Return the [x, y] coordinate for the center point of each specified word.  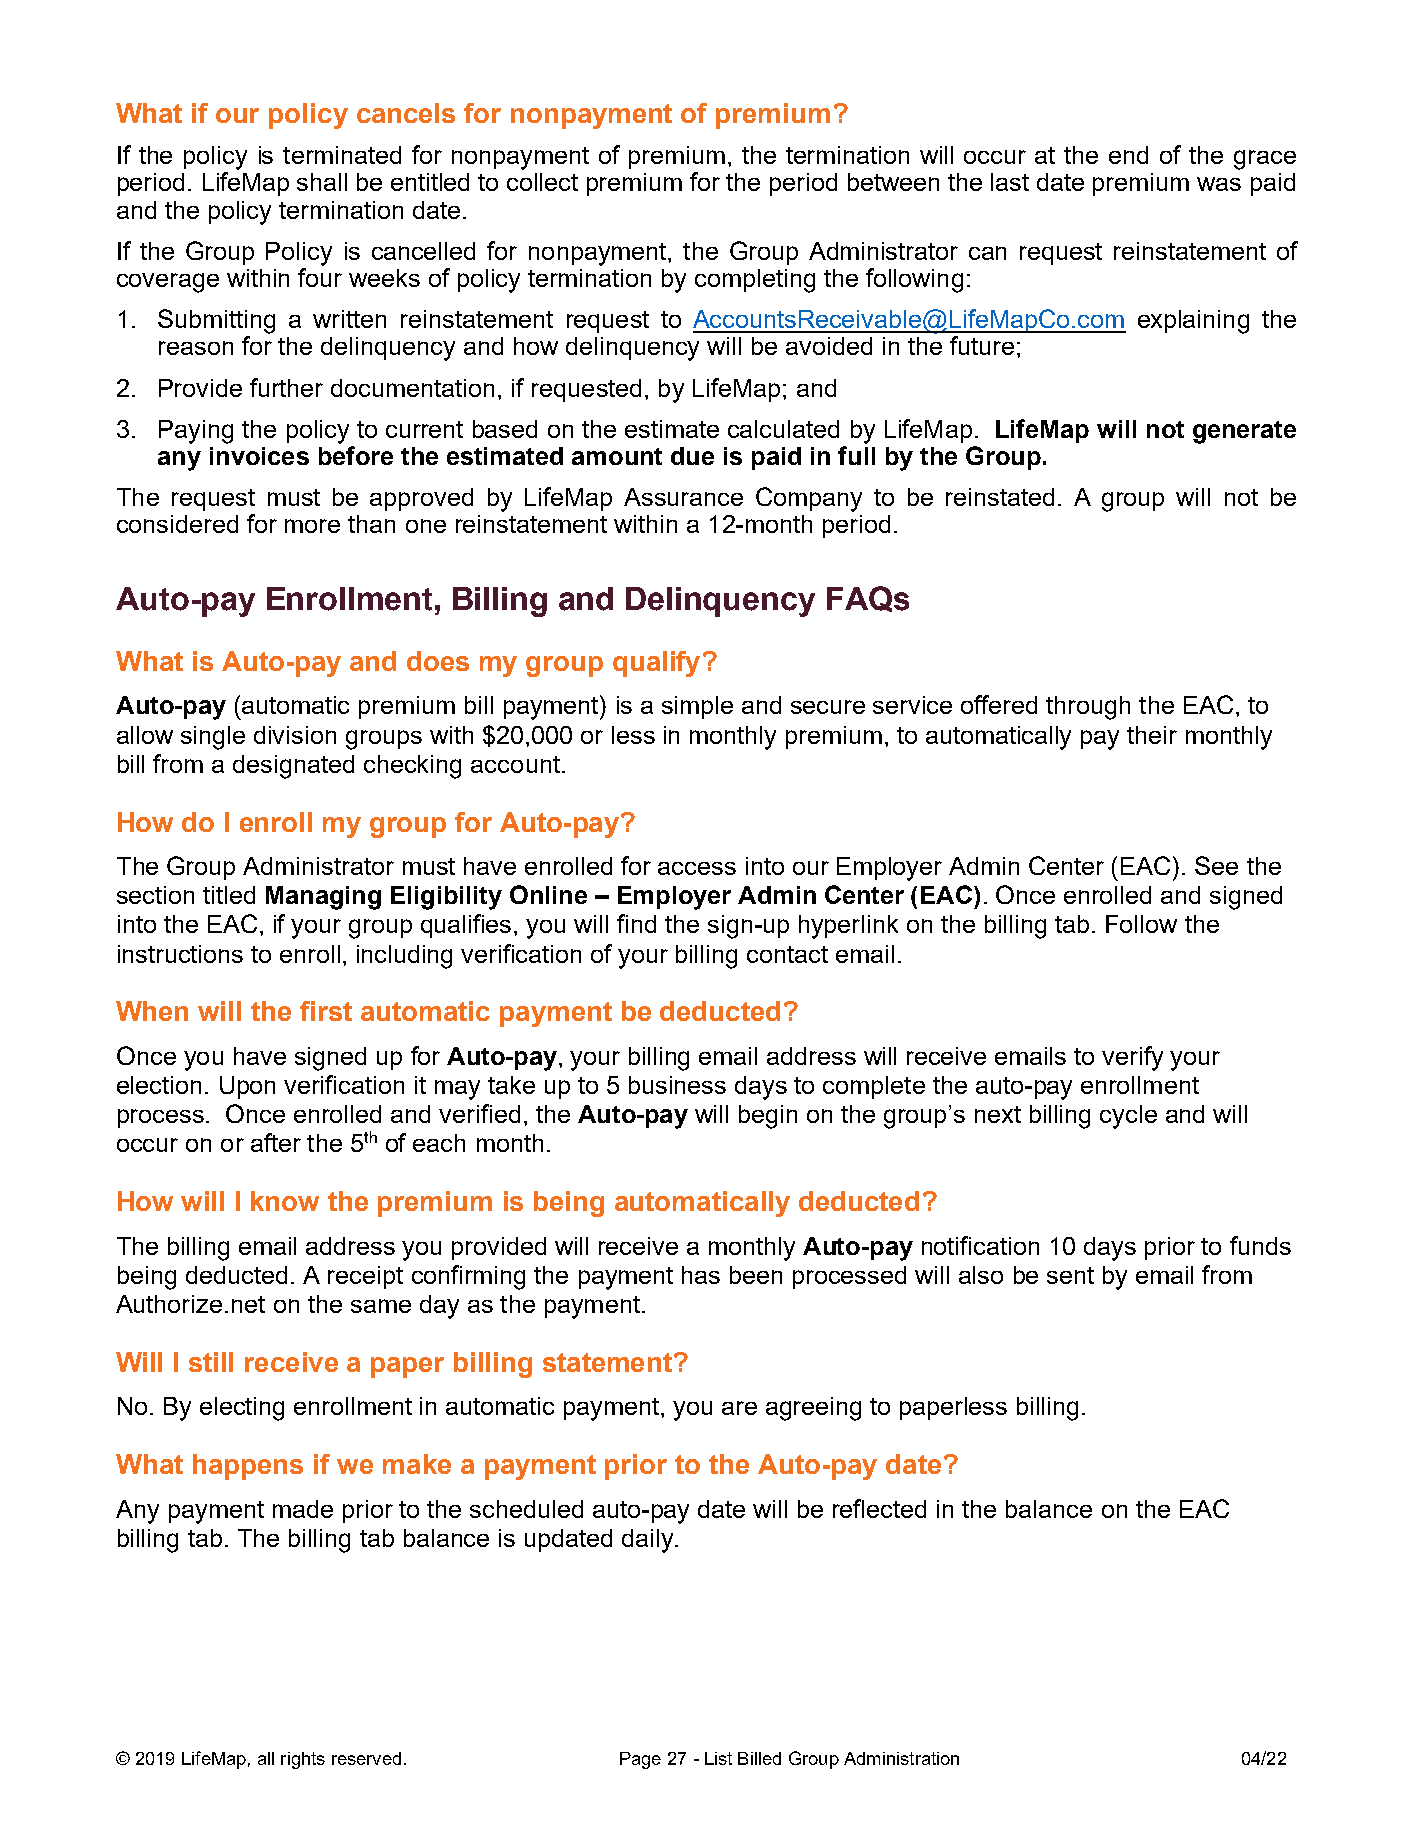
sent [1070, 1275]
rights [303, 1760]
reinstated [1000, 497]
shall [322, 182]
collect [542, 182]
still [211, 1362]
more [312, 526]
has [701, 1275]
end [1128, 155]
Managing [323, 898]
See [1216, 865]
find [636, 923]
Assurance [683, 497]
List [718, 1758]
